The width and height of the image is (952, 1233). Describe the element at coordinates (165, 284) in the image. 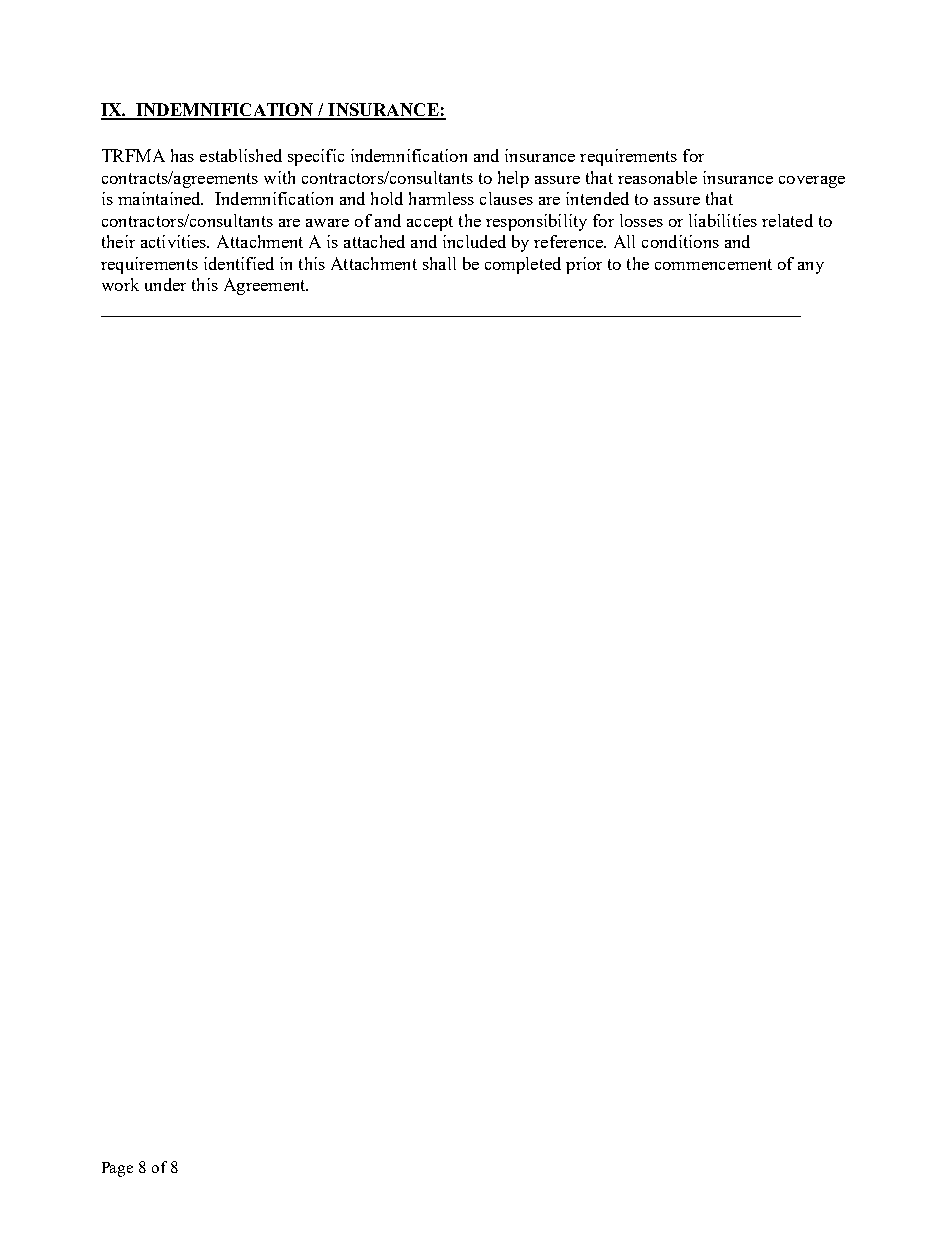

I see `under` at that location.
